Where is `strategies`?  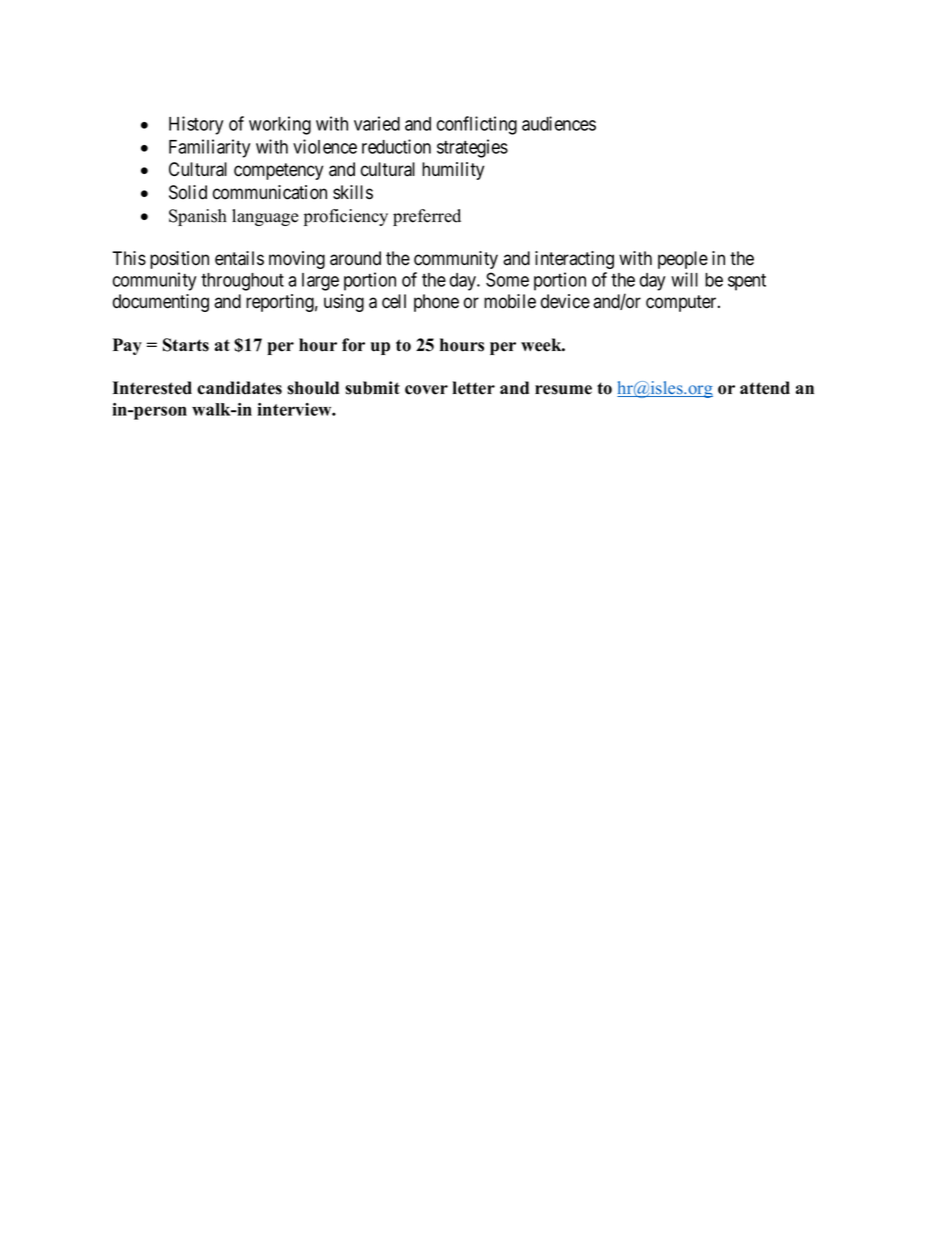
strategies is located at coordinates (472, 148).
